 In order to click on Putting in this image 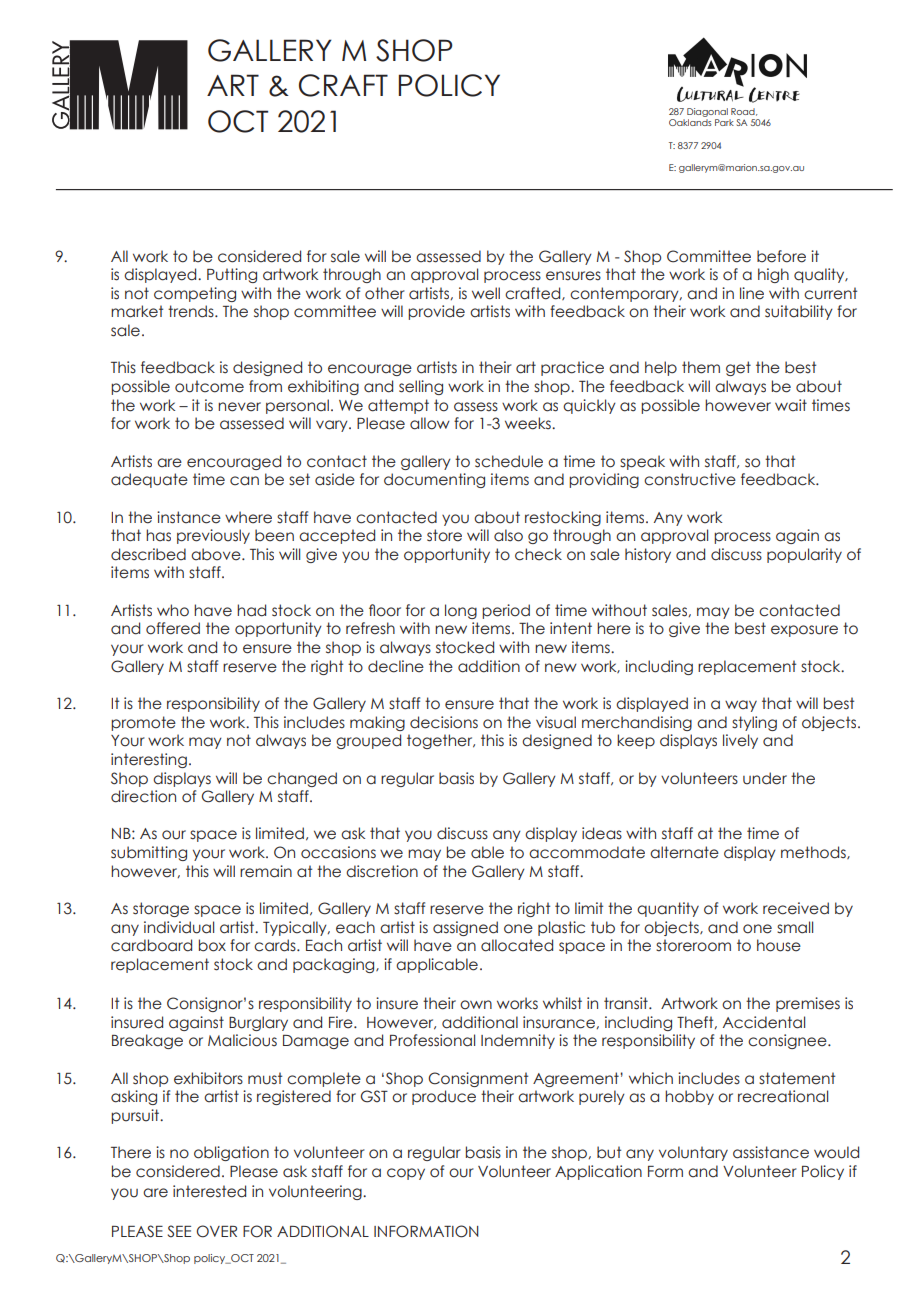, I will do `click(232, 275)`.
